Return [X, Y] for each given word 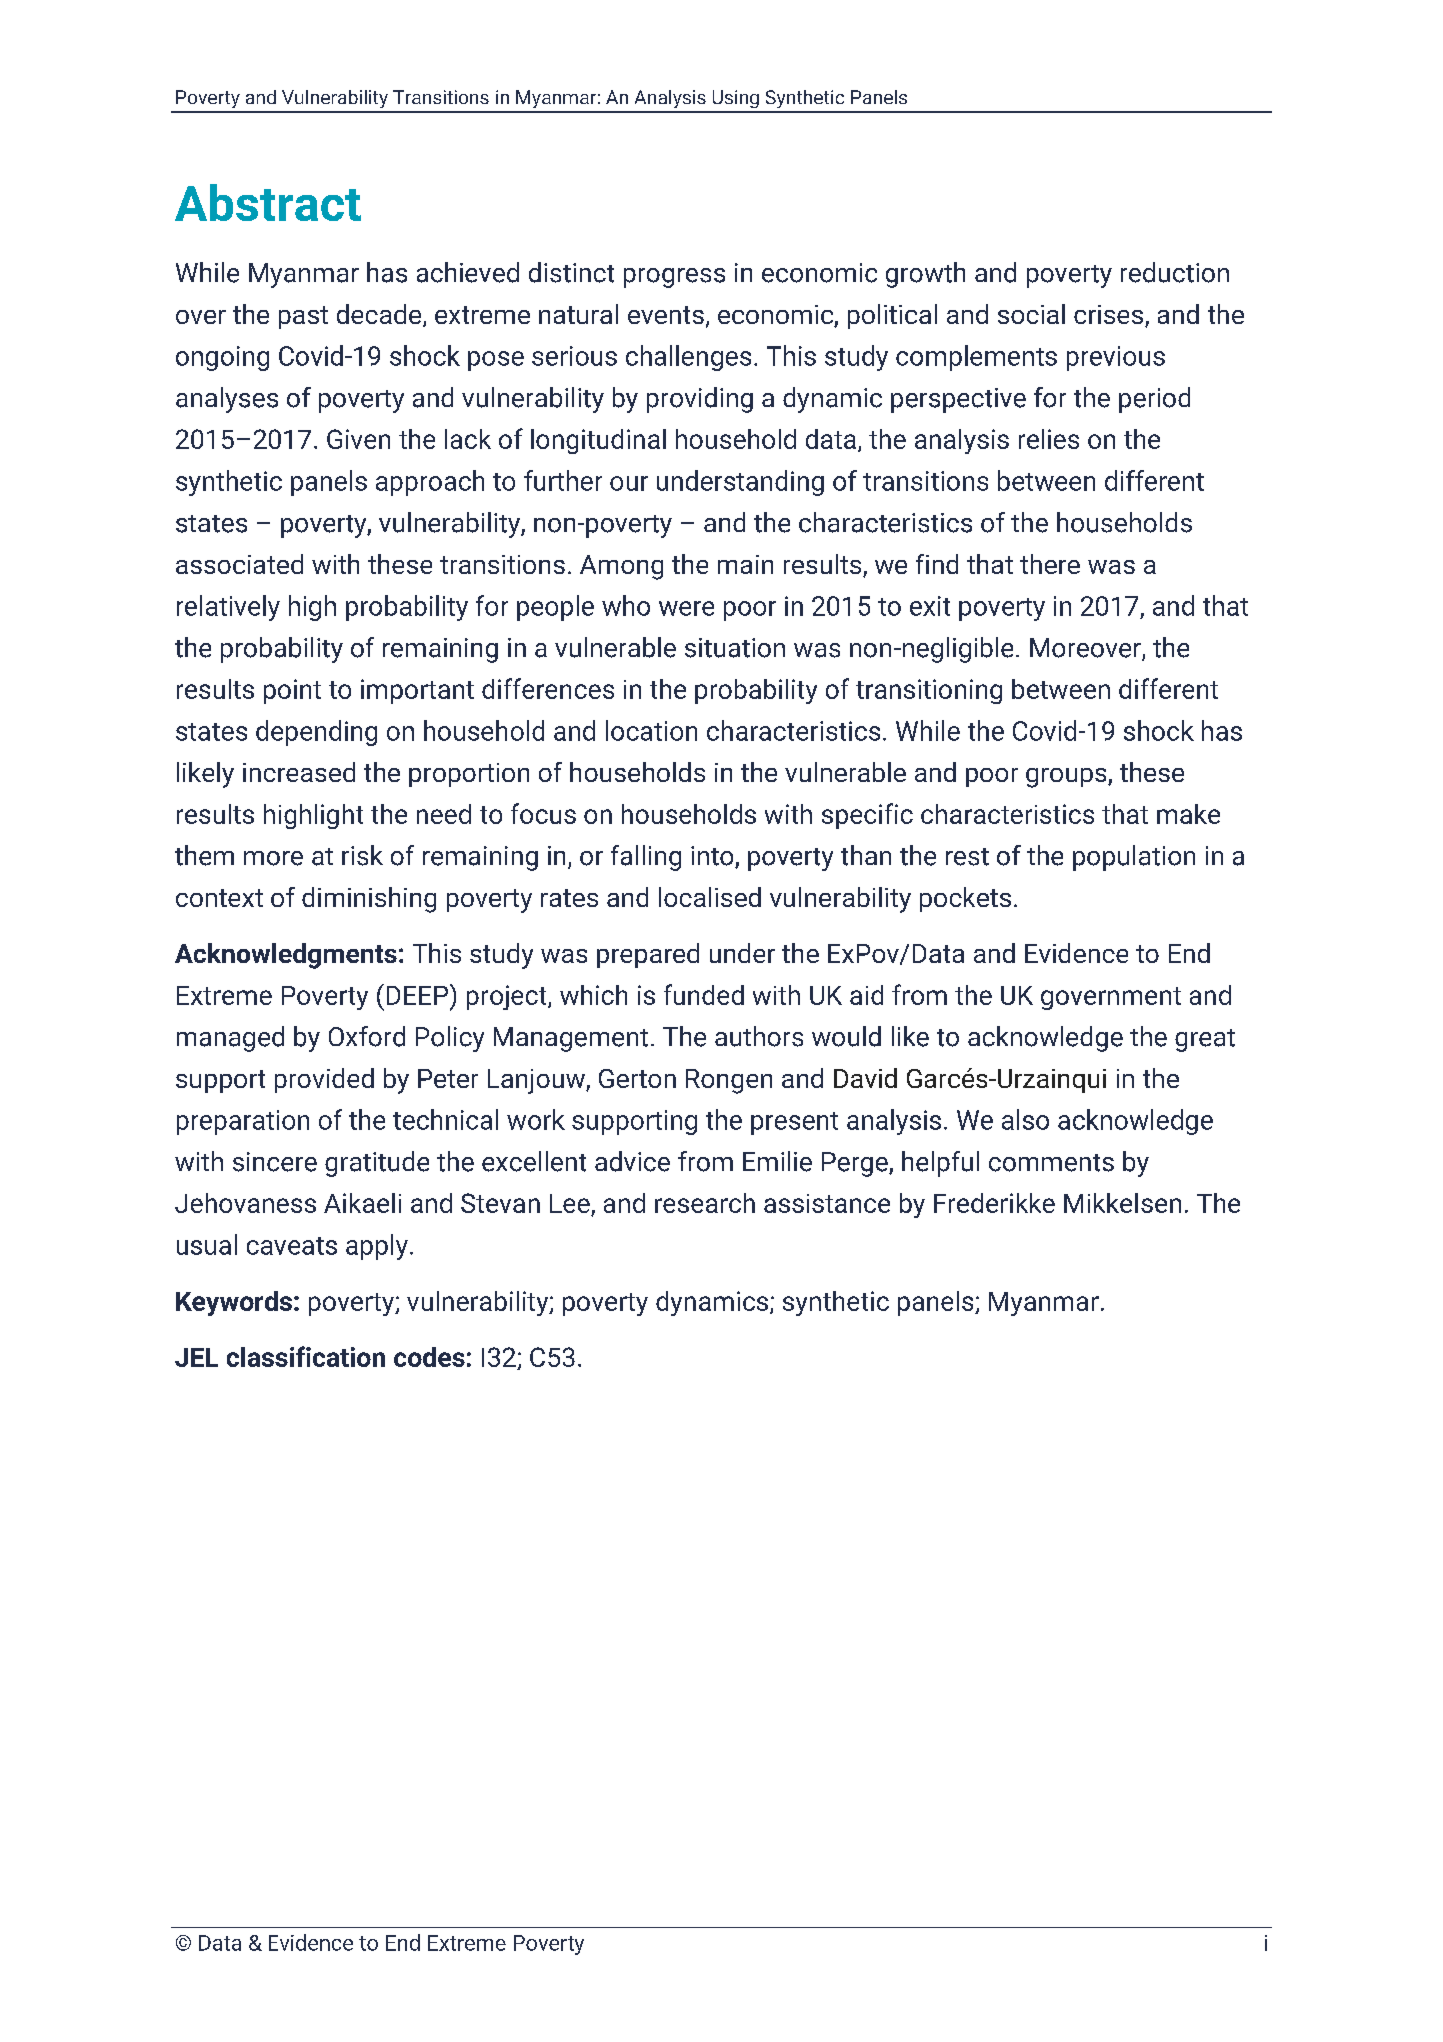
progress [674, 278]
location [651, 730]
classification [306, 1356]
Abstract [268, 202]
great [1205, 1040]
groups [1067, 778]
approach [430, 483]
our [629, 483]
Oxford [367, 1036]
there [1050, 564]
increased [299, 772]
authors [759, 1036]
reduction [1175, 272]
